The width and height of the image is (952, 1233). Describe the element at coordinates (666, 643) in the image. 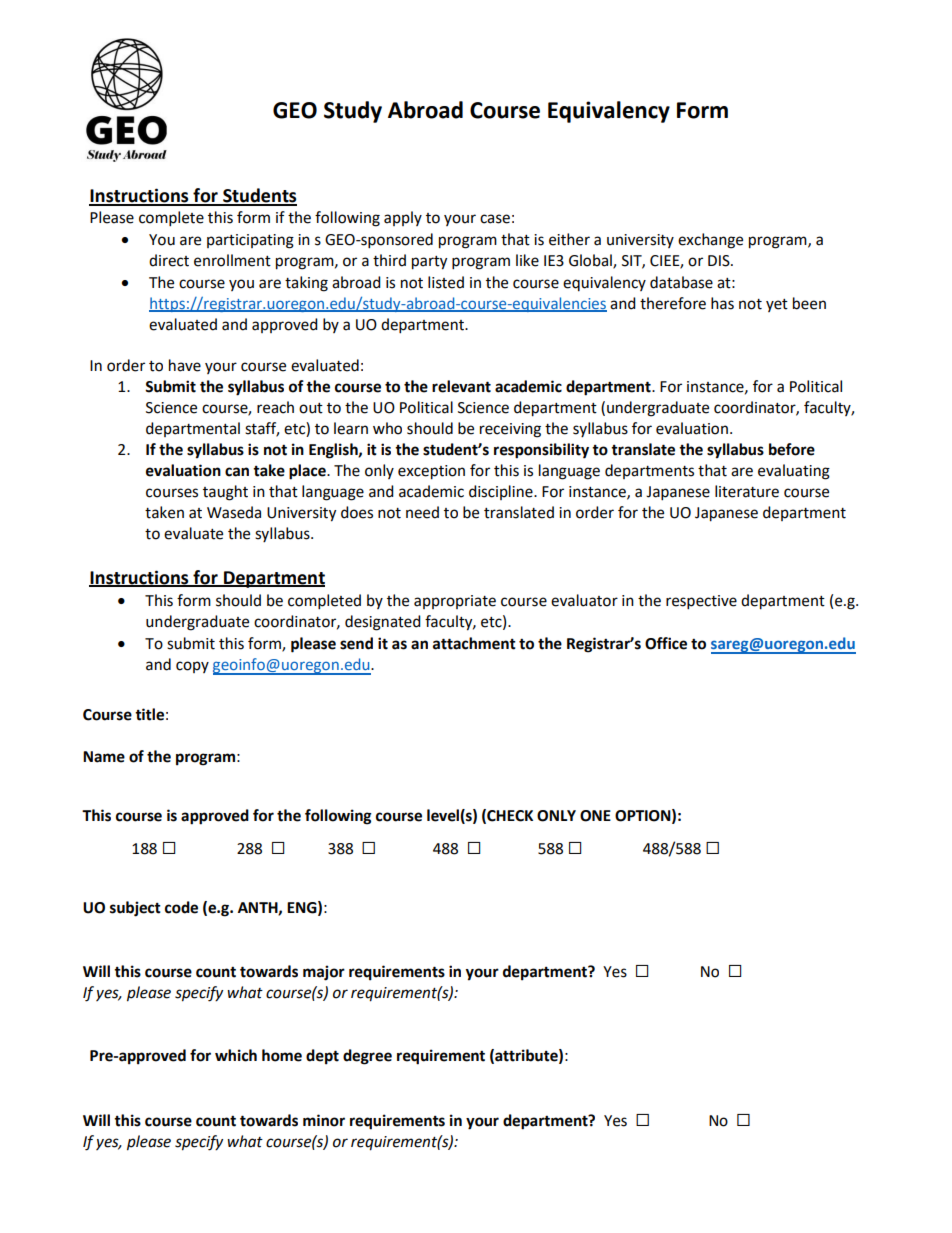

I see `Office` at that location.
